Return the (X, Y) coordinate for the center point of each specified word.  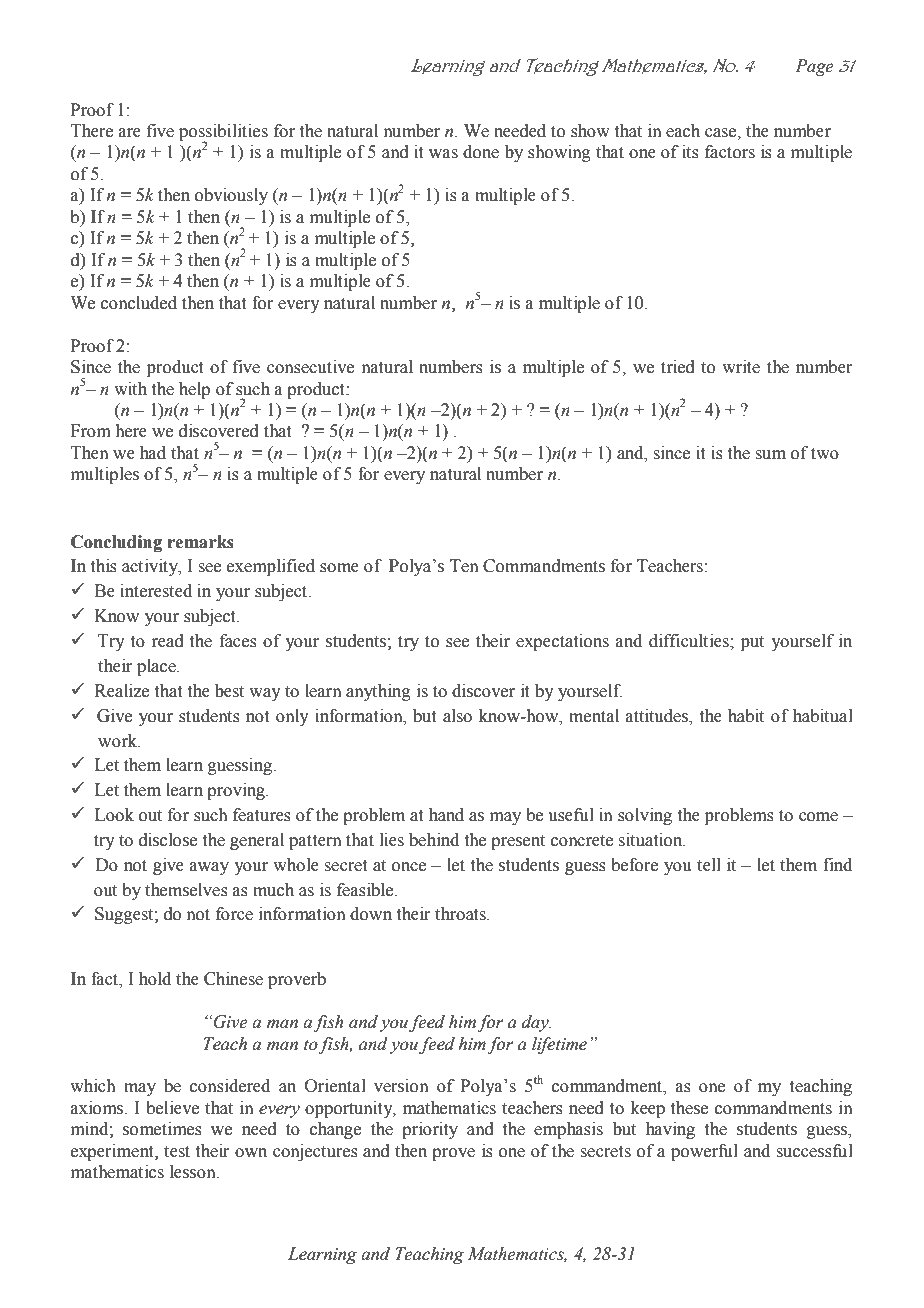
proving (237, 791)
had (153, 453)
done (481, 152)
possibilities (223, 134)
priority (430, 1130)
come (818, 817)
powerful (704, 1152)
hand (446, 815)
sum (770, 455)
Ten (464, 566)
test (177, 1152)
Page (814, 67)
